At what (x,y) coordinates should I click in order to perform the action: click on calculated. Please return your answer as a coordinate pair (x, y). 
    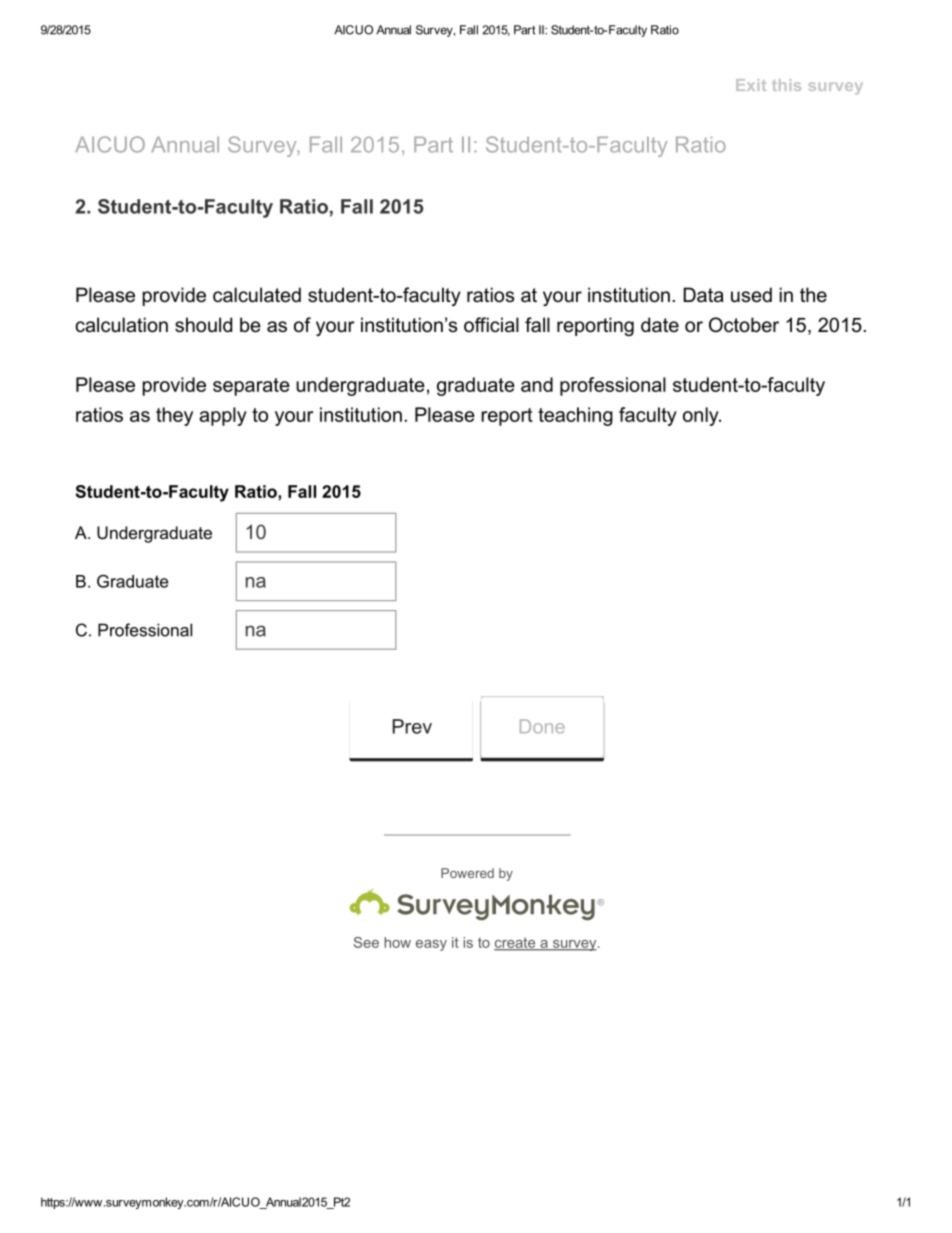
    Looking at the image, I should click on (257, 295).
